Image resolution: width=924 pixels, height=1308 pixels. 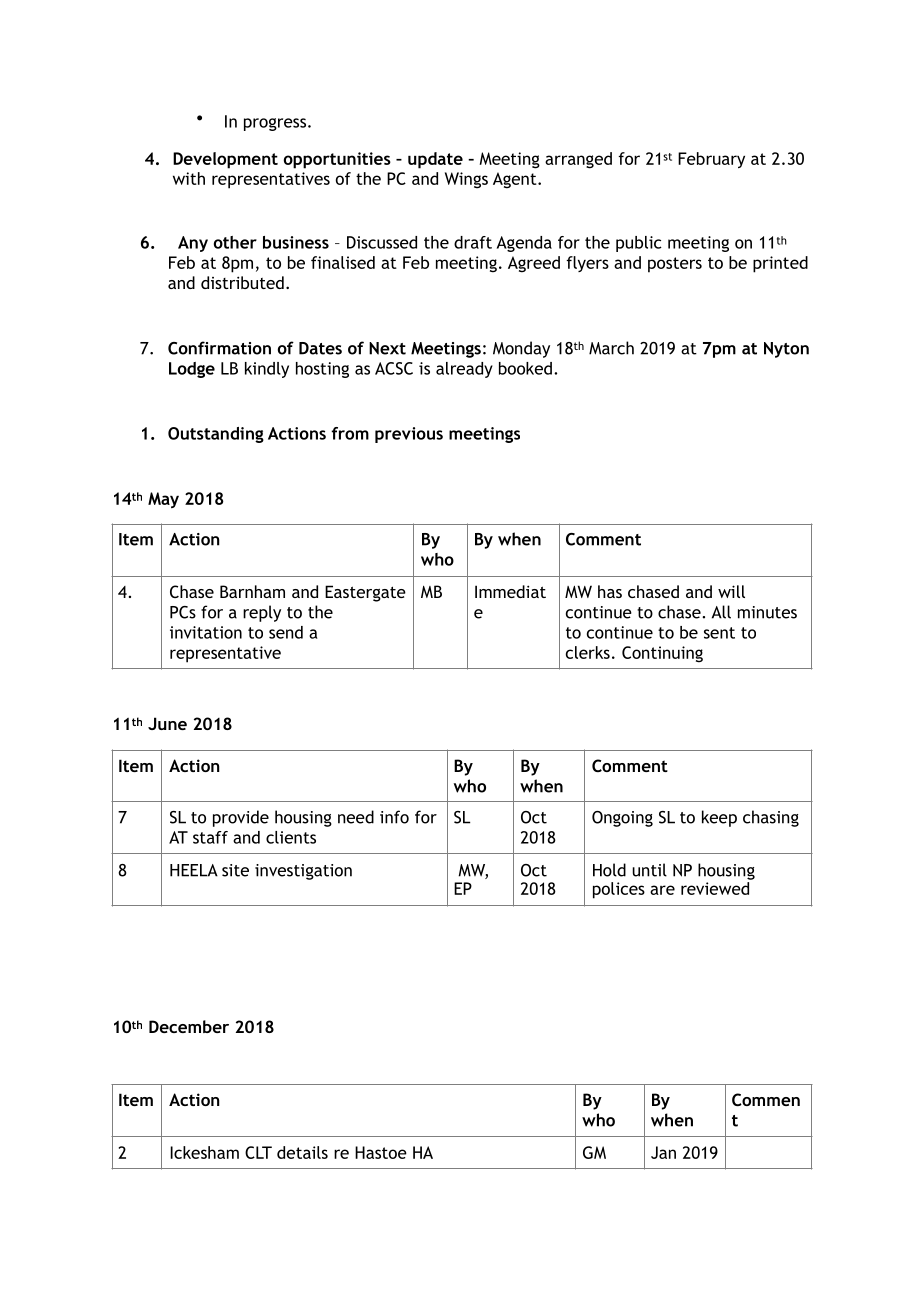 I want to click on CLT, so click(x=258, y=1152).
